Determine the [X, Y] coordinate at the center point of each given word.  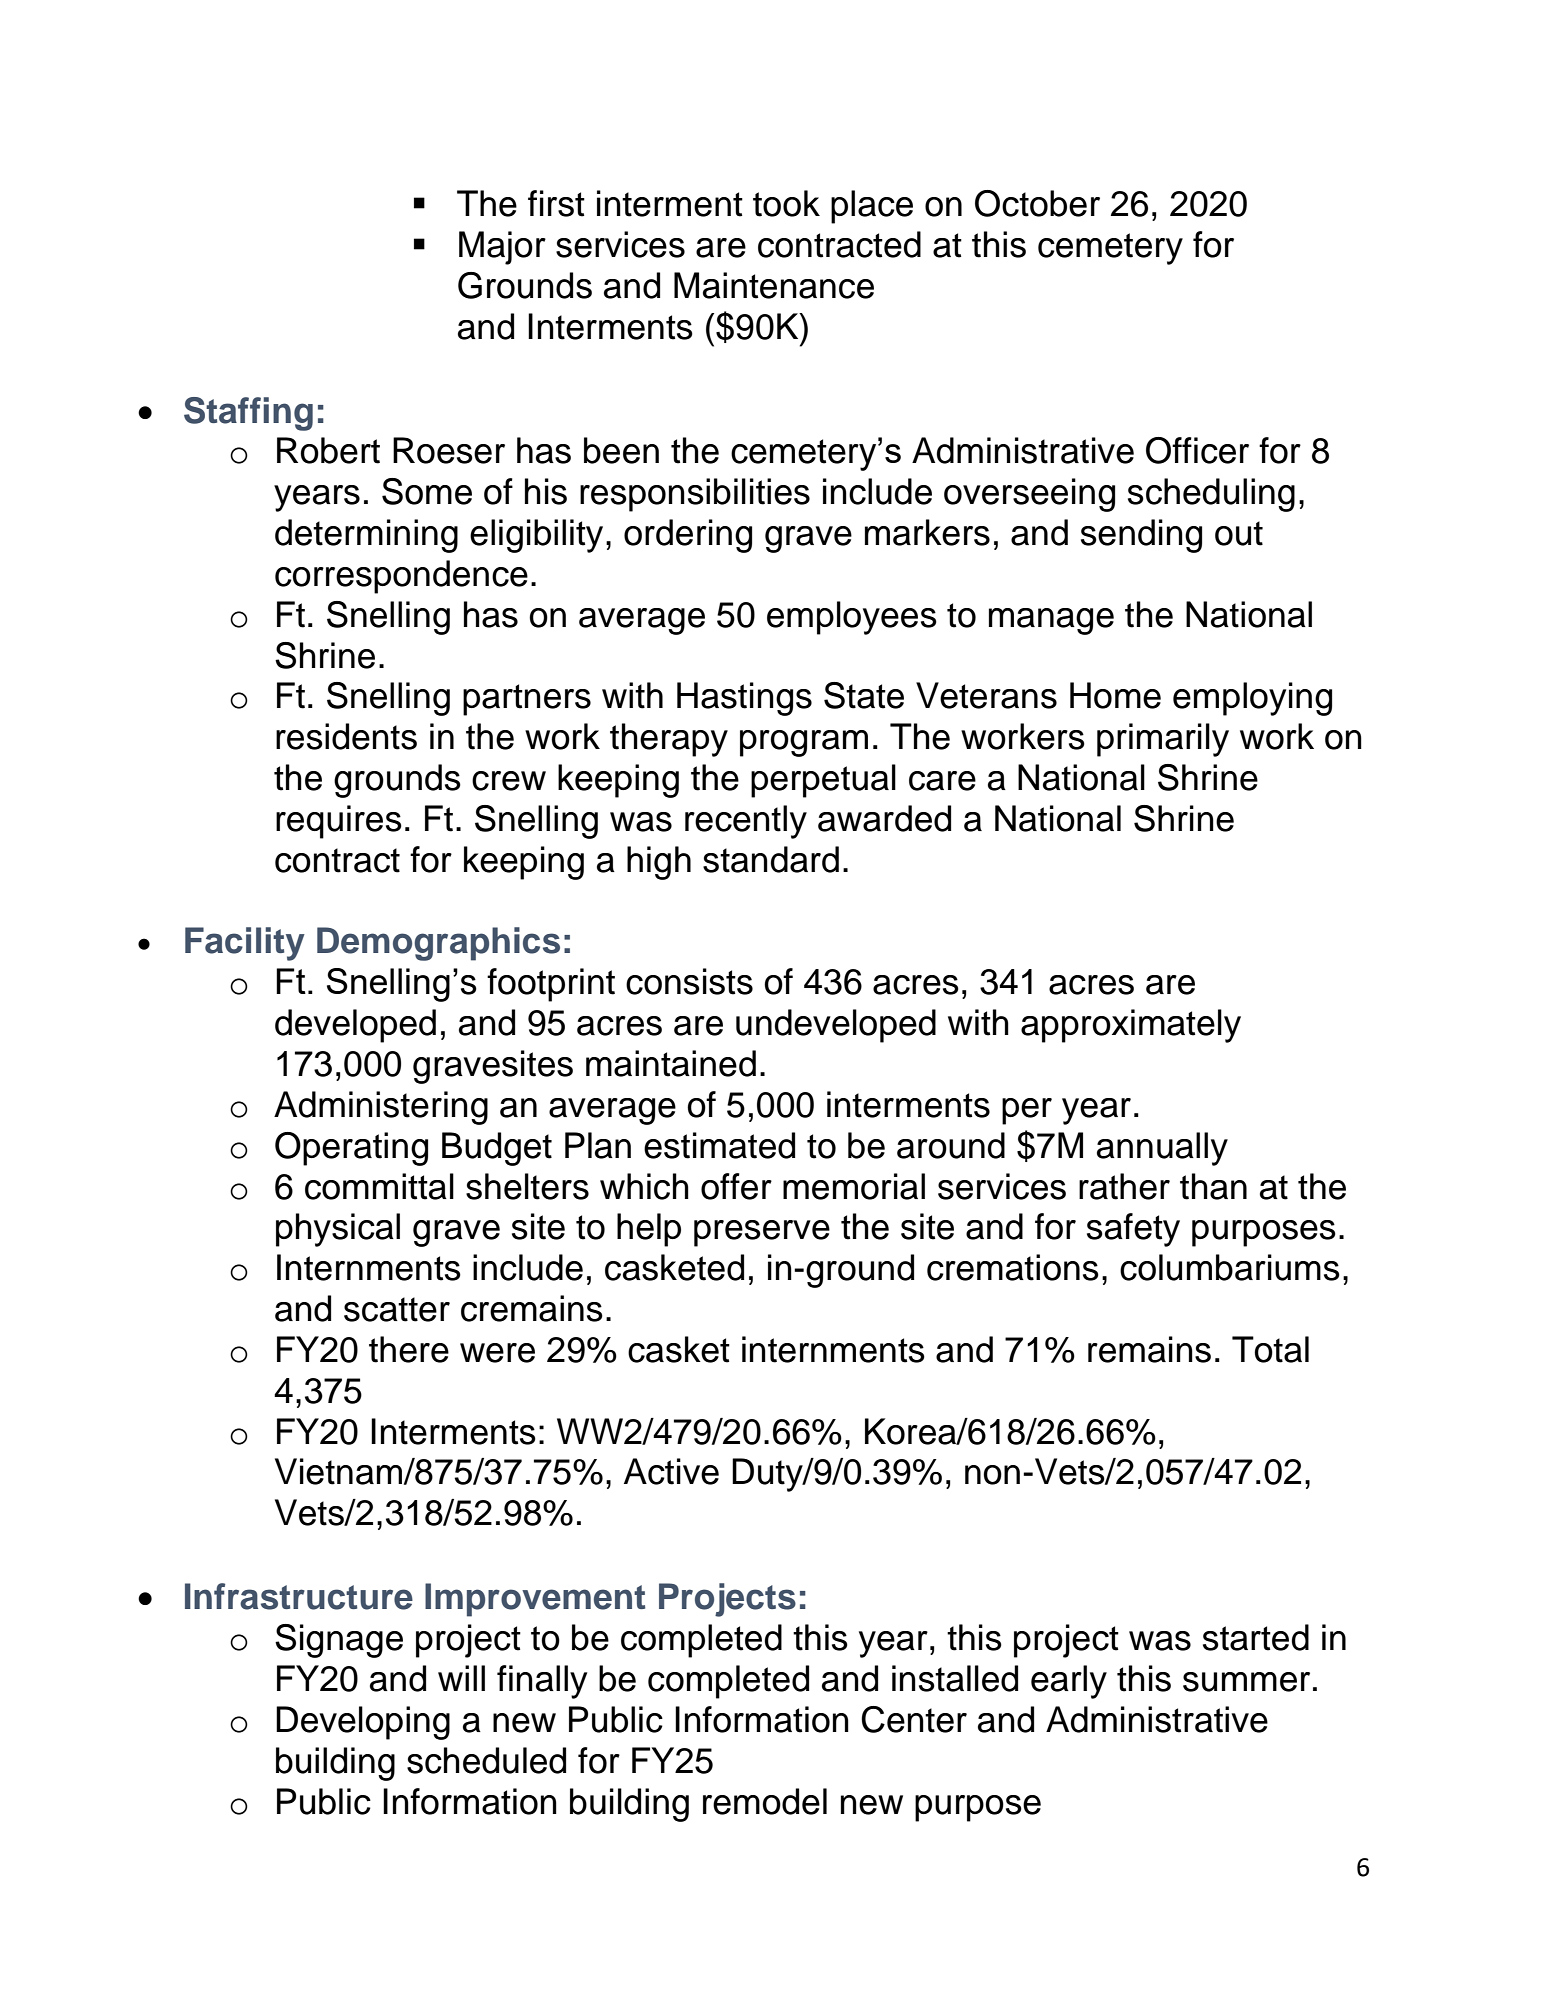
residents [346, 736]
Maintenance [774, 285]
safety [1133, 1230]
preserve [762, 1233]
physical [338, 1230]
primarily [1163, 740]
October [1037, 203]
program [804, 743]
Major [502, 248]
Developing [363, 1723]
